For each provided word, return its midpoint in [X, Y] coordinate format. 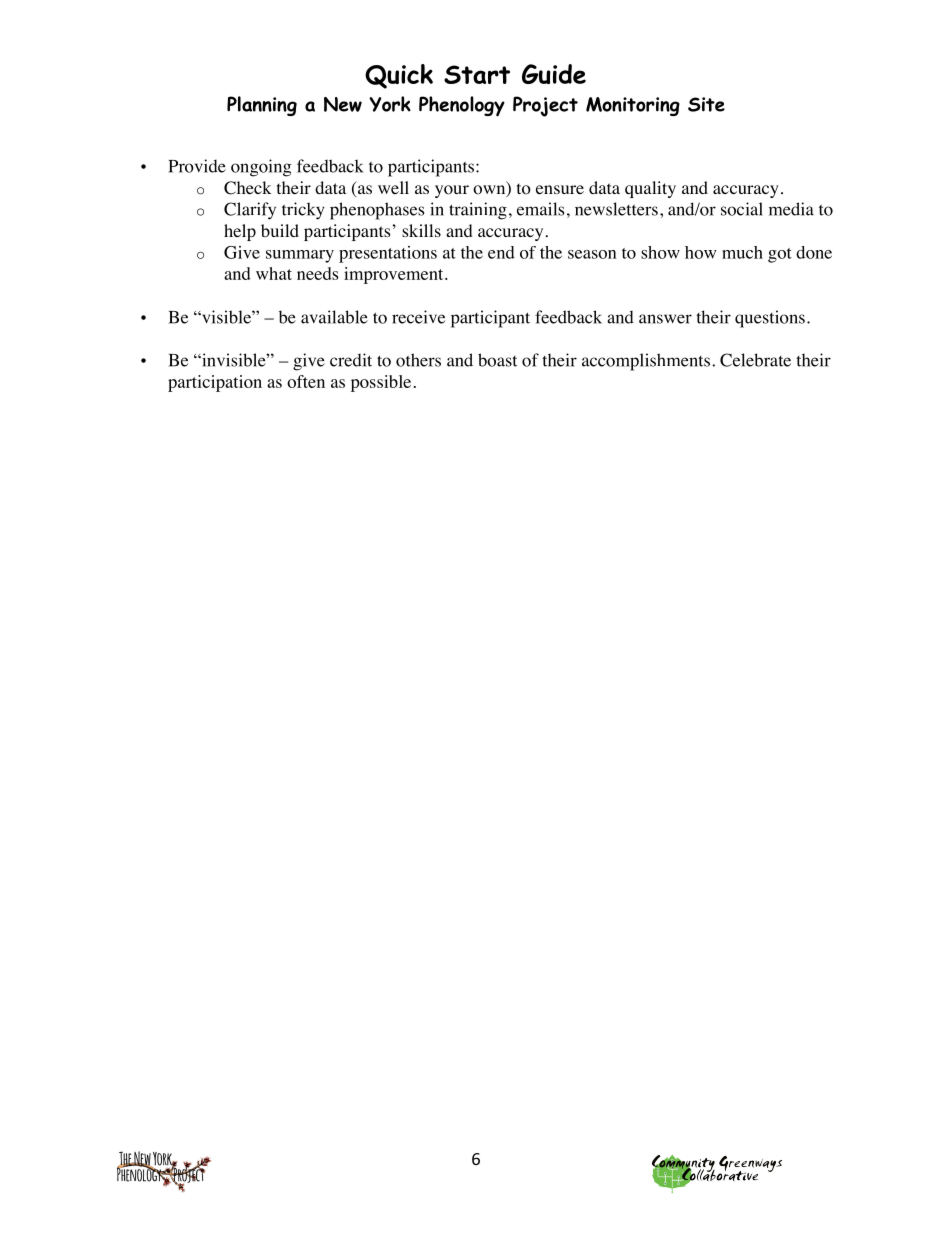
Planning [262, 106]
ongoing [261, 168]
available [334, 317]
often [306, 381]
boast [497, 360]
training [478, 211]
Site [706, 104]
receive [418, 317]
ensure [560, 189]
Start [477, 74]
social [742, 209]
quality [650, 189]
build [280, 230]
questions [770, 319]
